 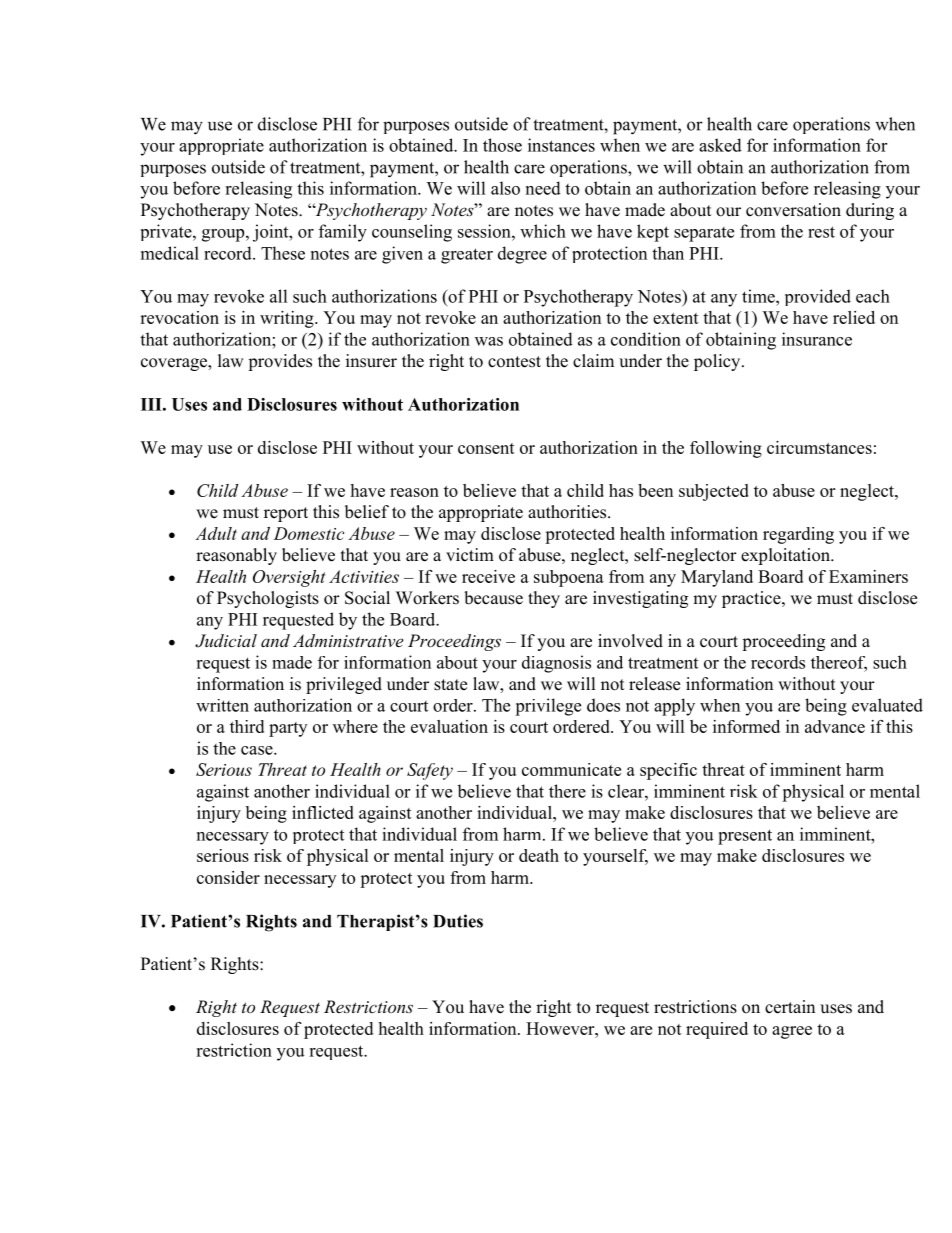 I want to click on private, so click(x=167, y=232).
